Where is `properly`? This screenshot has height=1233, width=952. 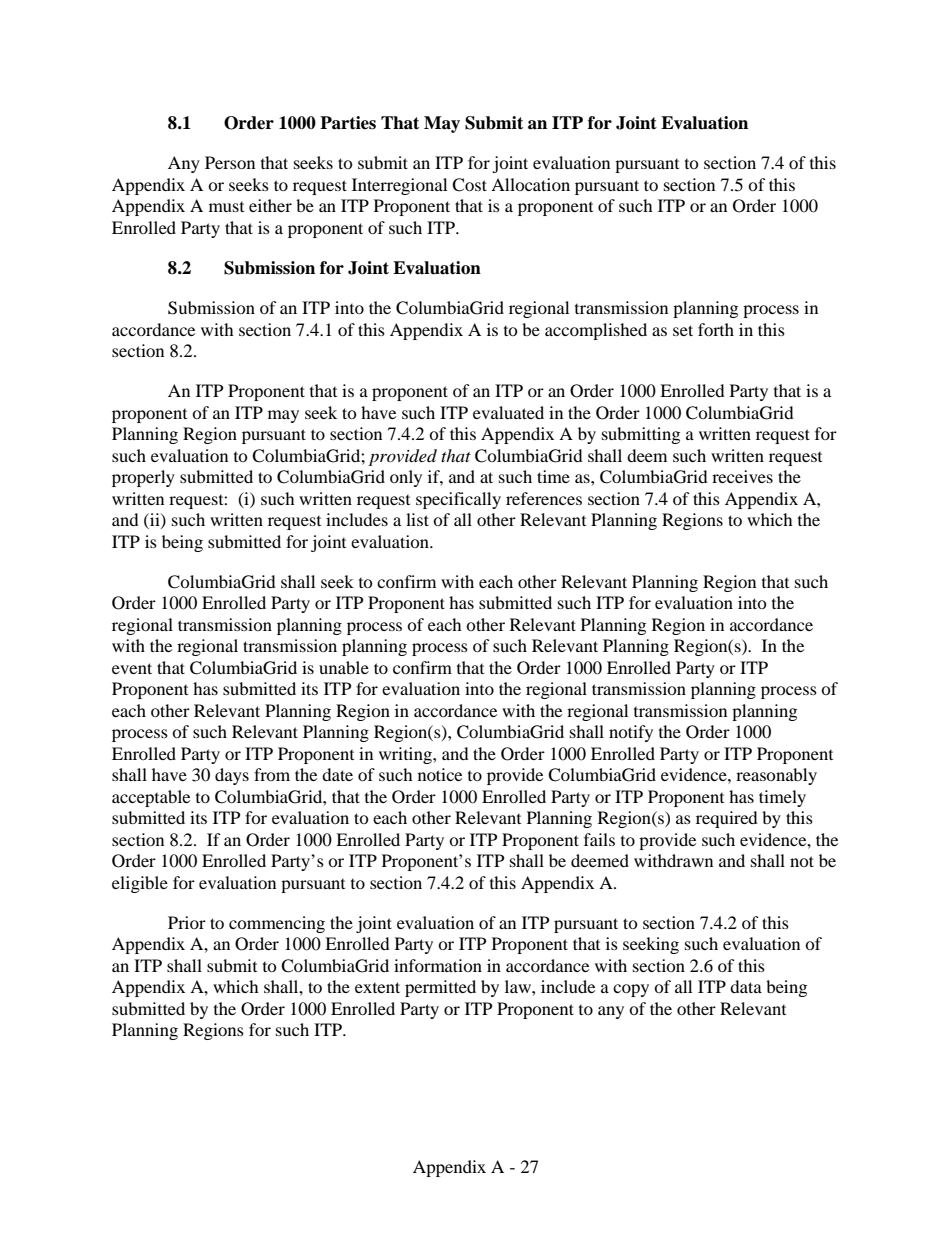 properly is located at coordinates (143, 478).
